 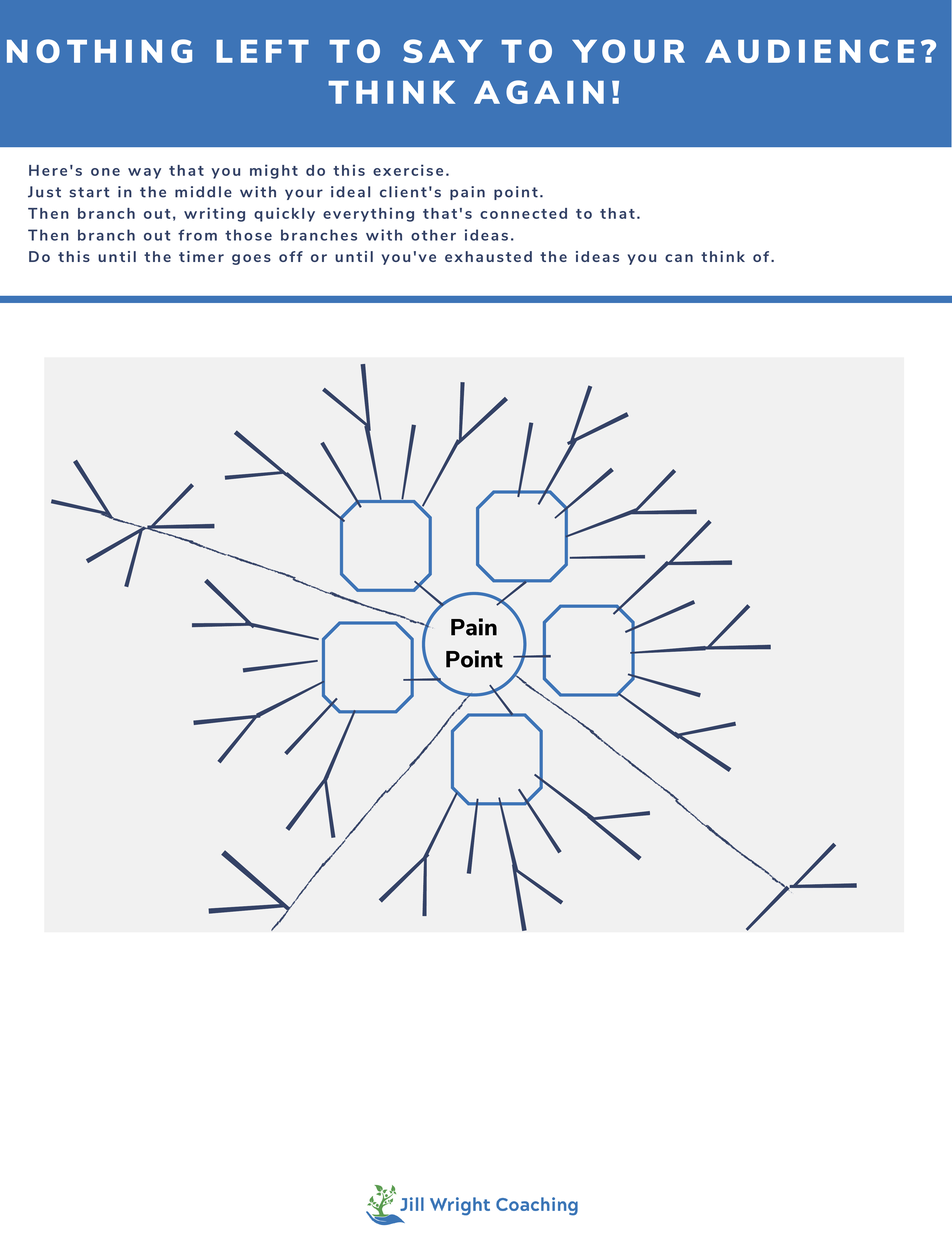 I want to click on timer, so click(x=201, y=256).
